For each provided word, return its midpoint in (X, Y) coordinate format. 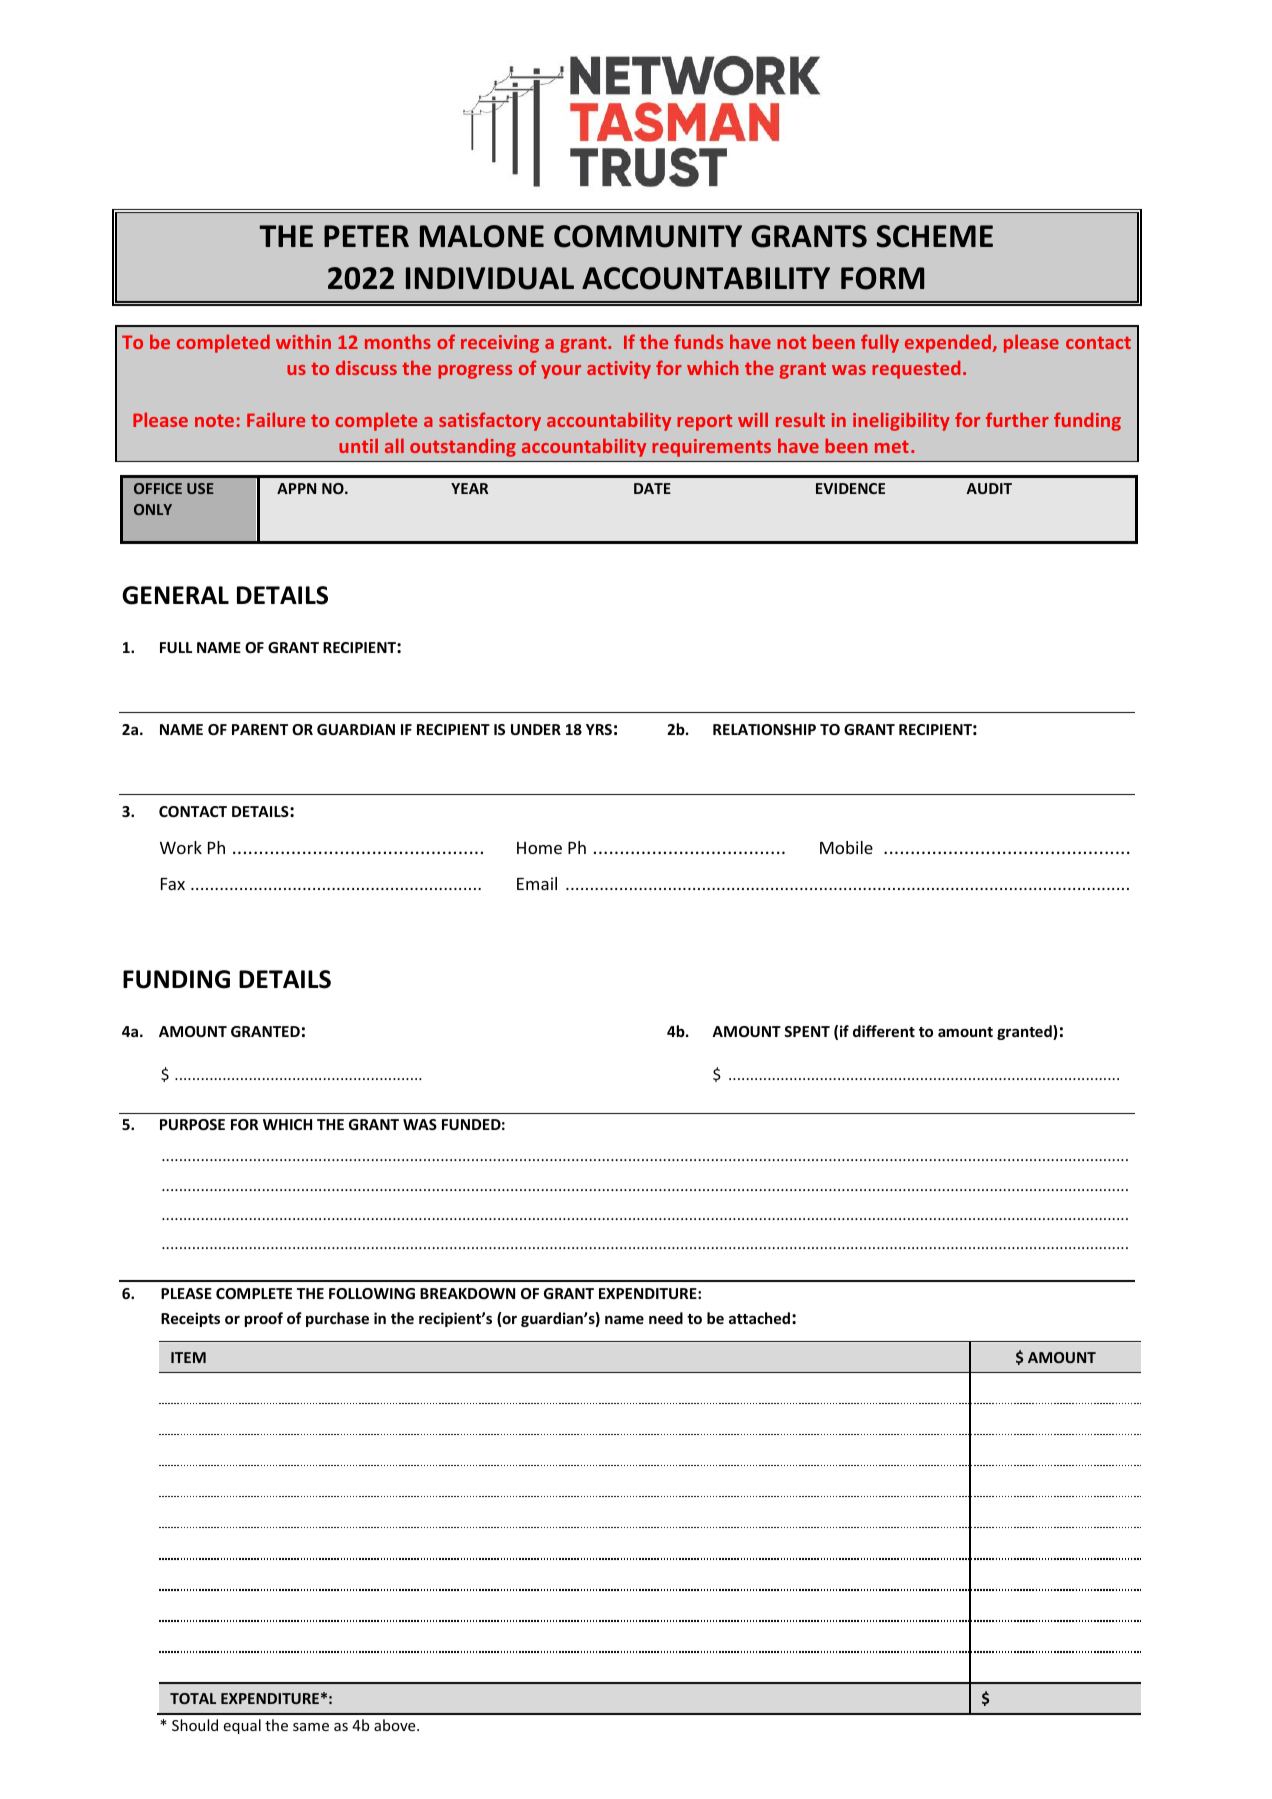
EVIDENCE (850, 488)
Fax (173, 884)
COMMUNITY (648, 236)
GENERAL (175, 595)
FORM (882, 278)
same (311, 1727)
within (303, 341)
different (884, 1031)
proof (264, 1319)
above (396, 1725)
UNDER (536, 729)
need (666, 1318)
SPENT (807, 1031)
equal (242, 1726)
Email (537, 883)
